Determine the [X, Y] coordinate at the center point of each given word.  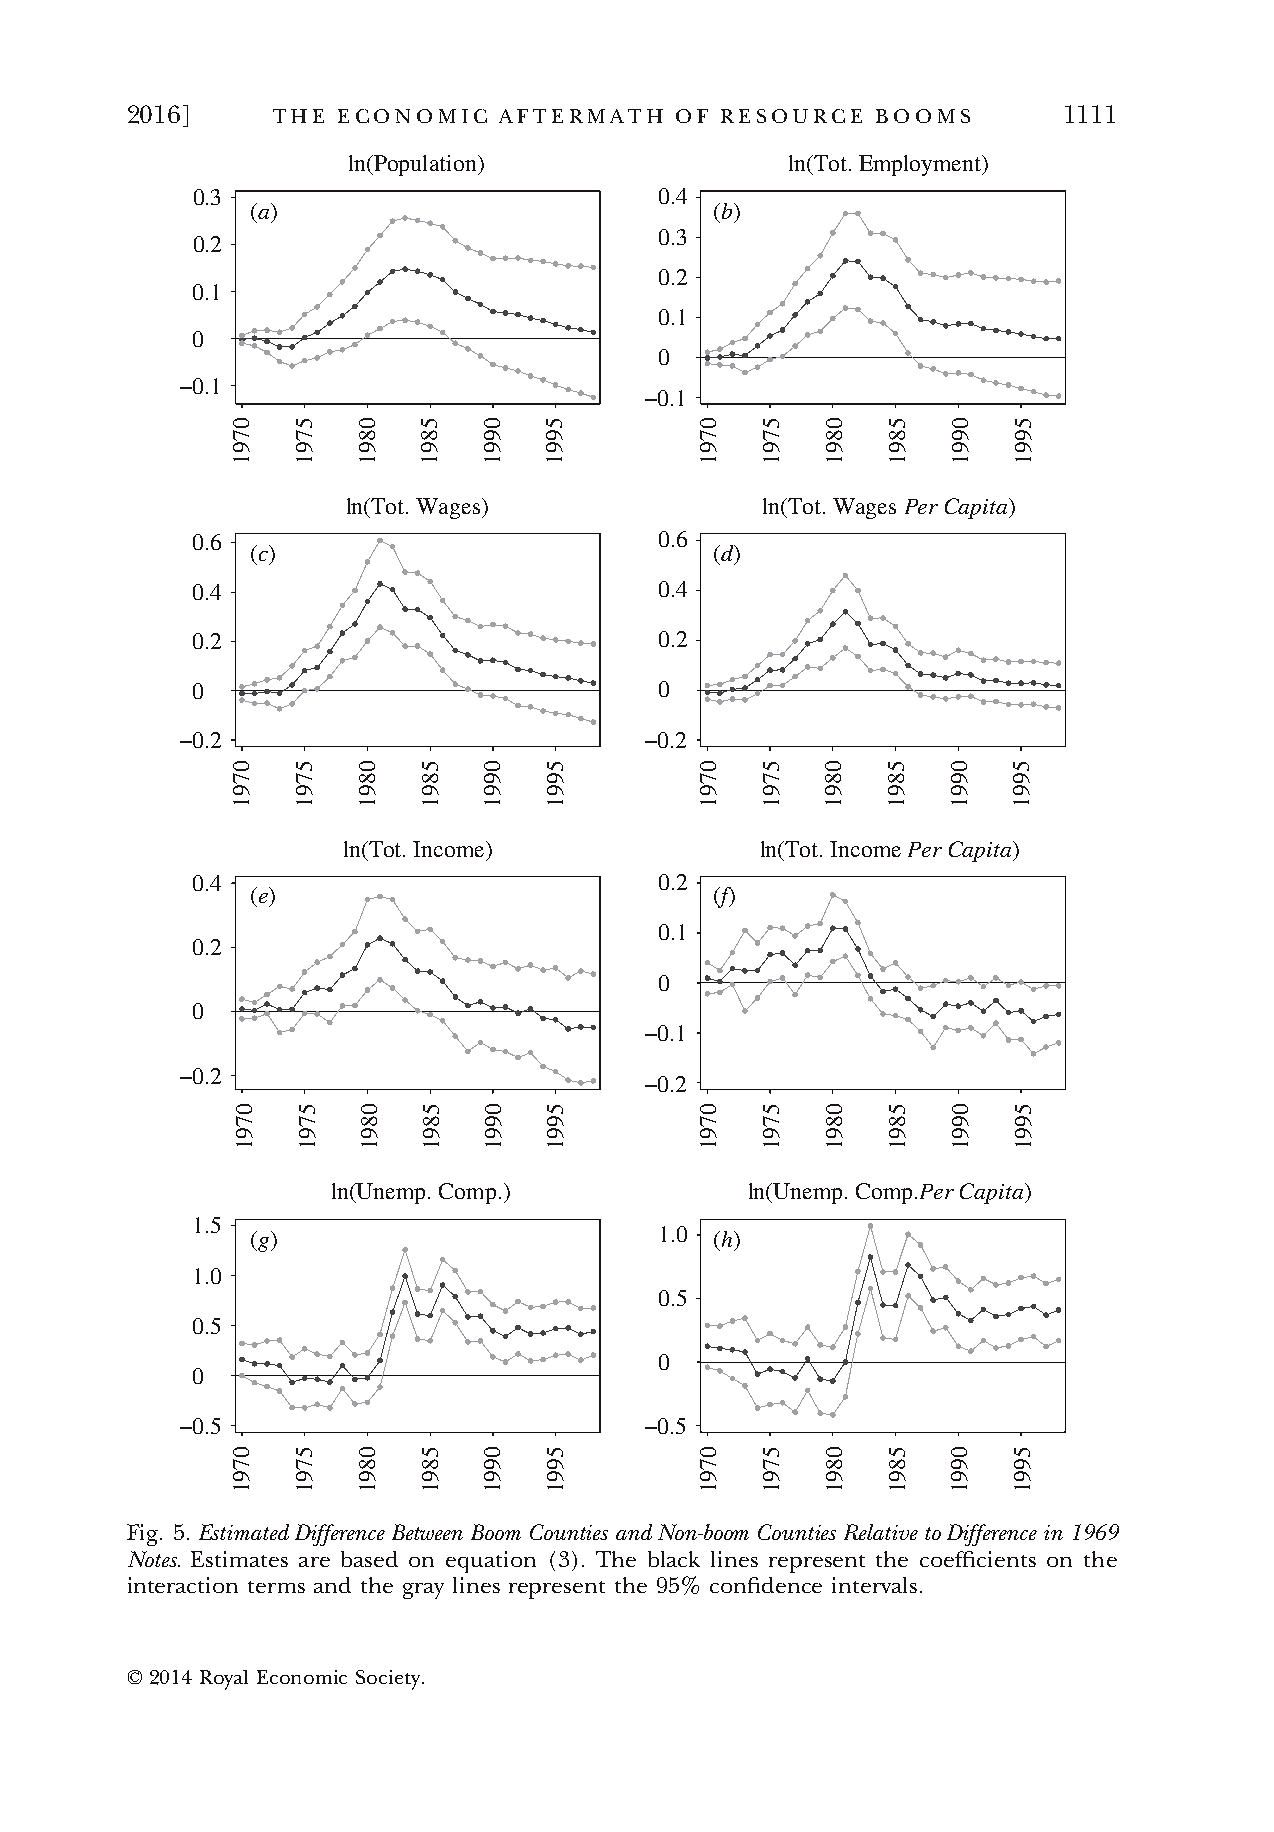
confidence [766, 1585]
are [314, 1562]
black [674, 1559]
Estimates [239, 1559]
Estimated [244, 1532]
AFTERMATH [581, 116]
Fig [144, 1535]
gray [423, 1591]
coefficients [978, 1559]
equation [491, 1562]
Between [427, 1532]
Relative [881, 1532]
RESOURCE [791, 116]
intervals [874, 1585]
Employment [921, 165]
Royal [224, 1680]
